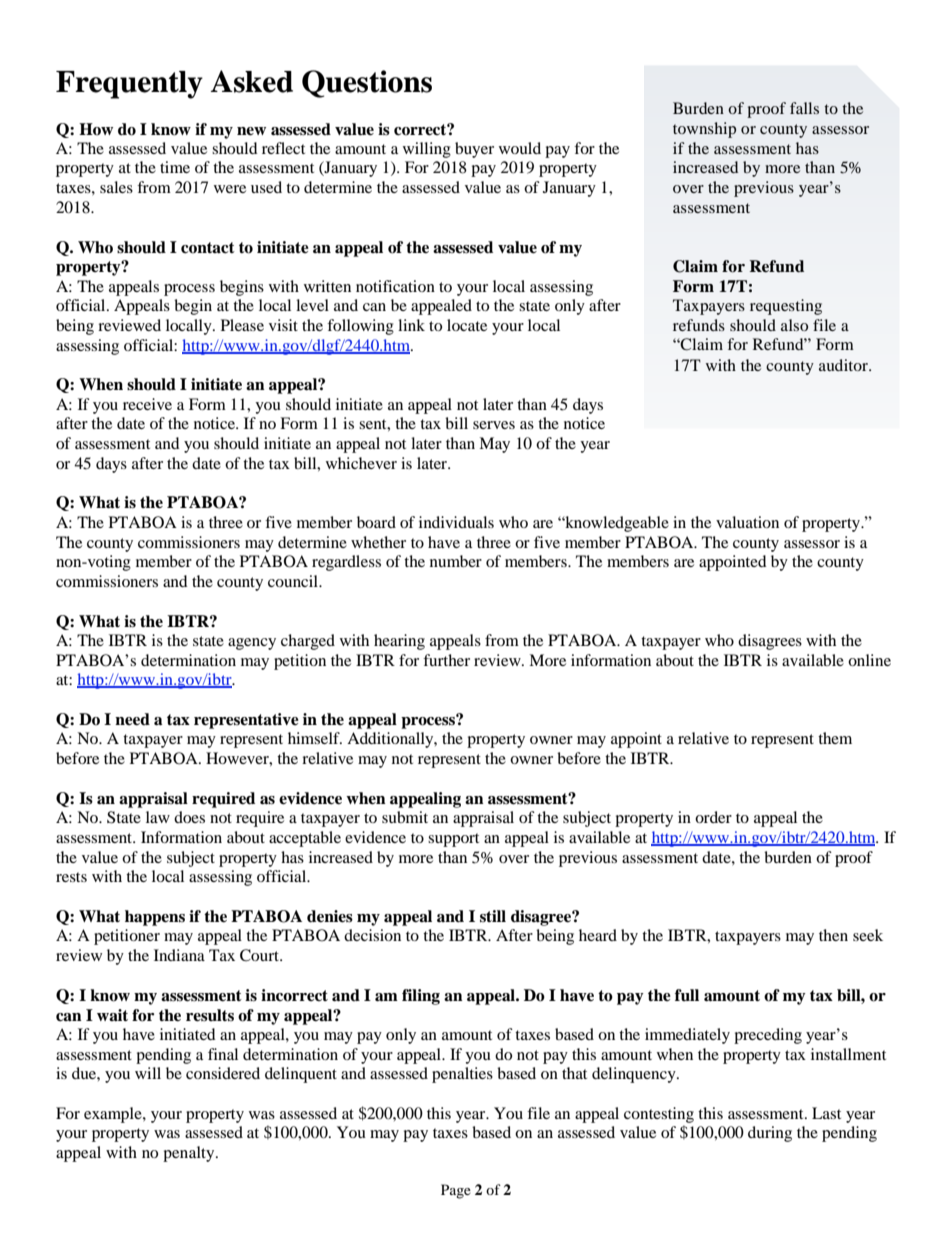 The width and height of the screenshot is (952, 1233). Describe the element at coordinates (804, 108) in the screenshot. I see `falls` at that location.
